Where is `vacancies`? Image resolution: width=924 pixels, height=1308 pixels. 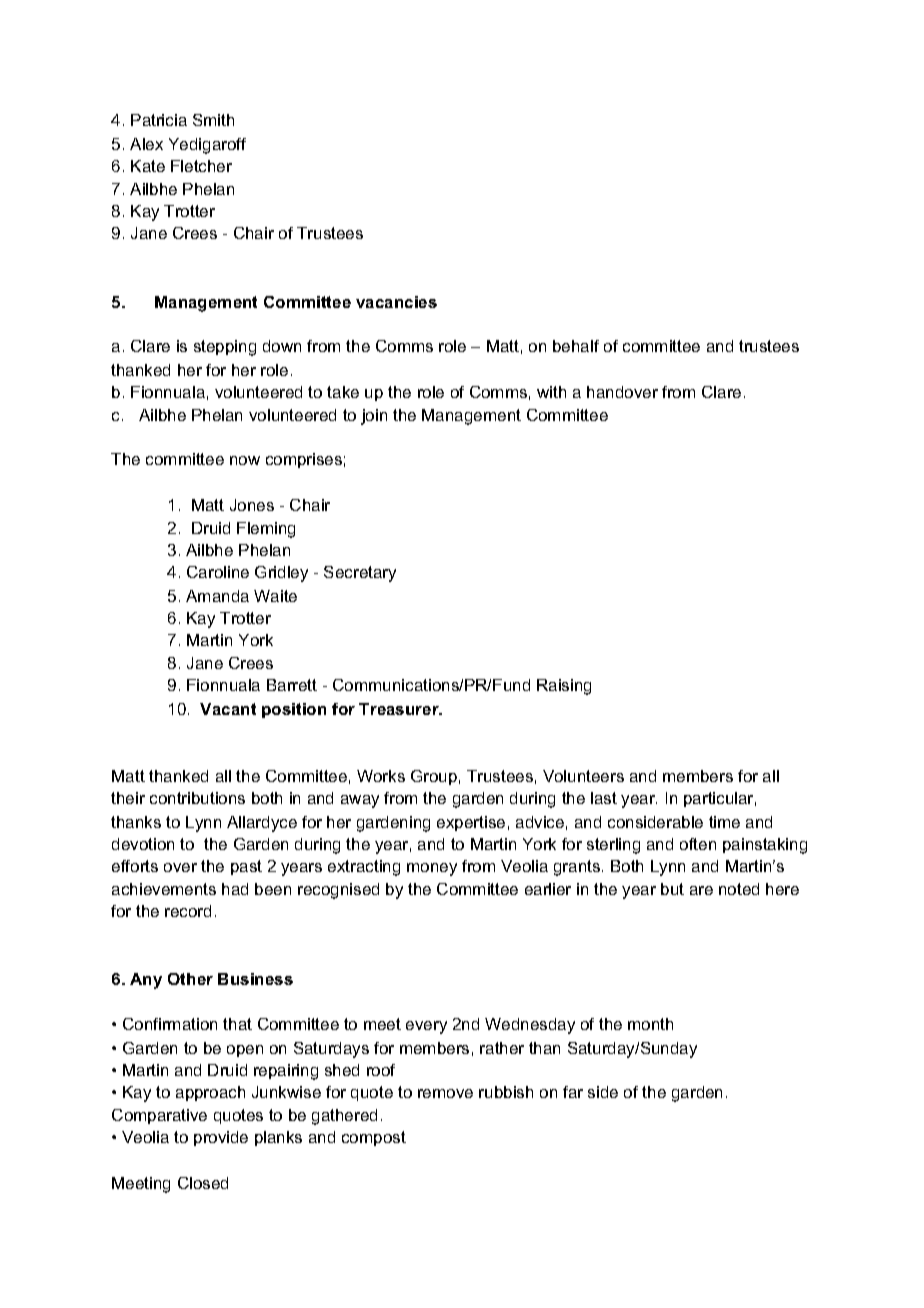
vacancies is located at coordinates (396, 302).
